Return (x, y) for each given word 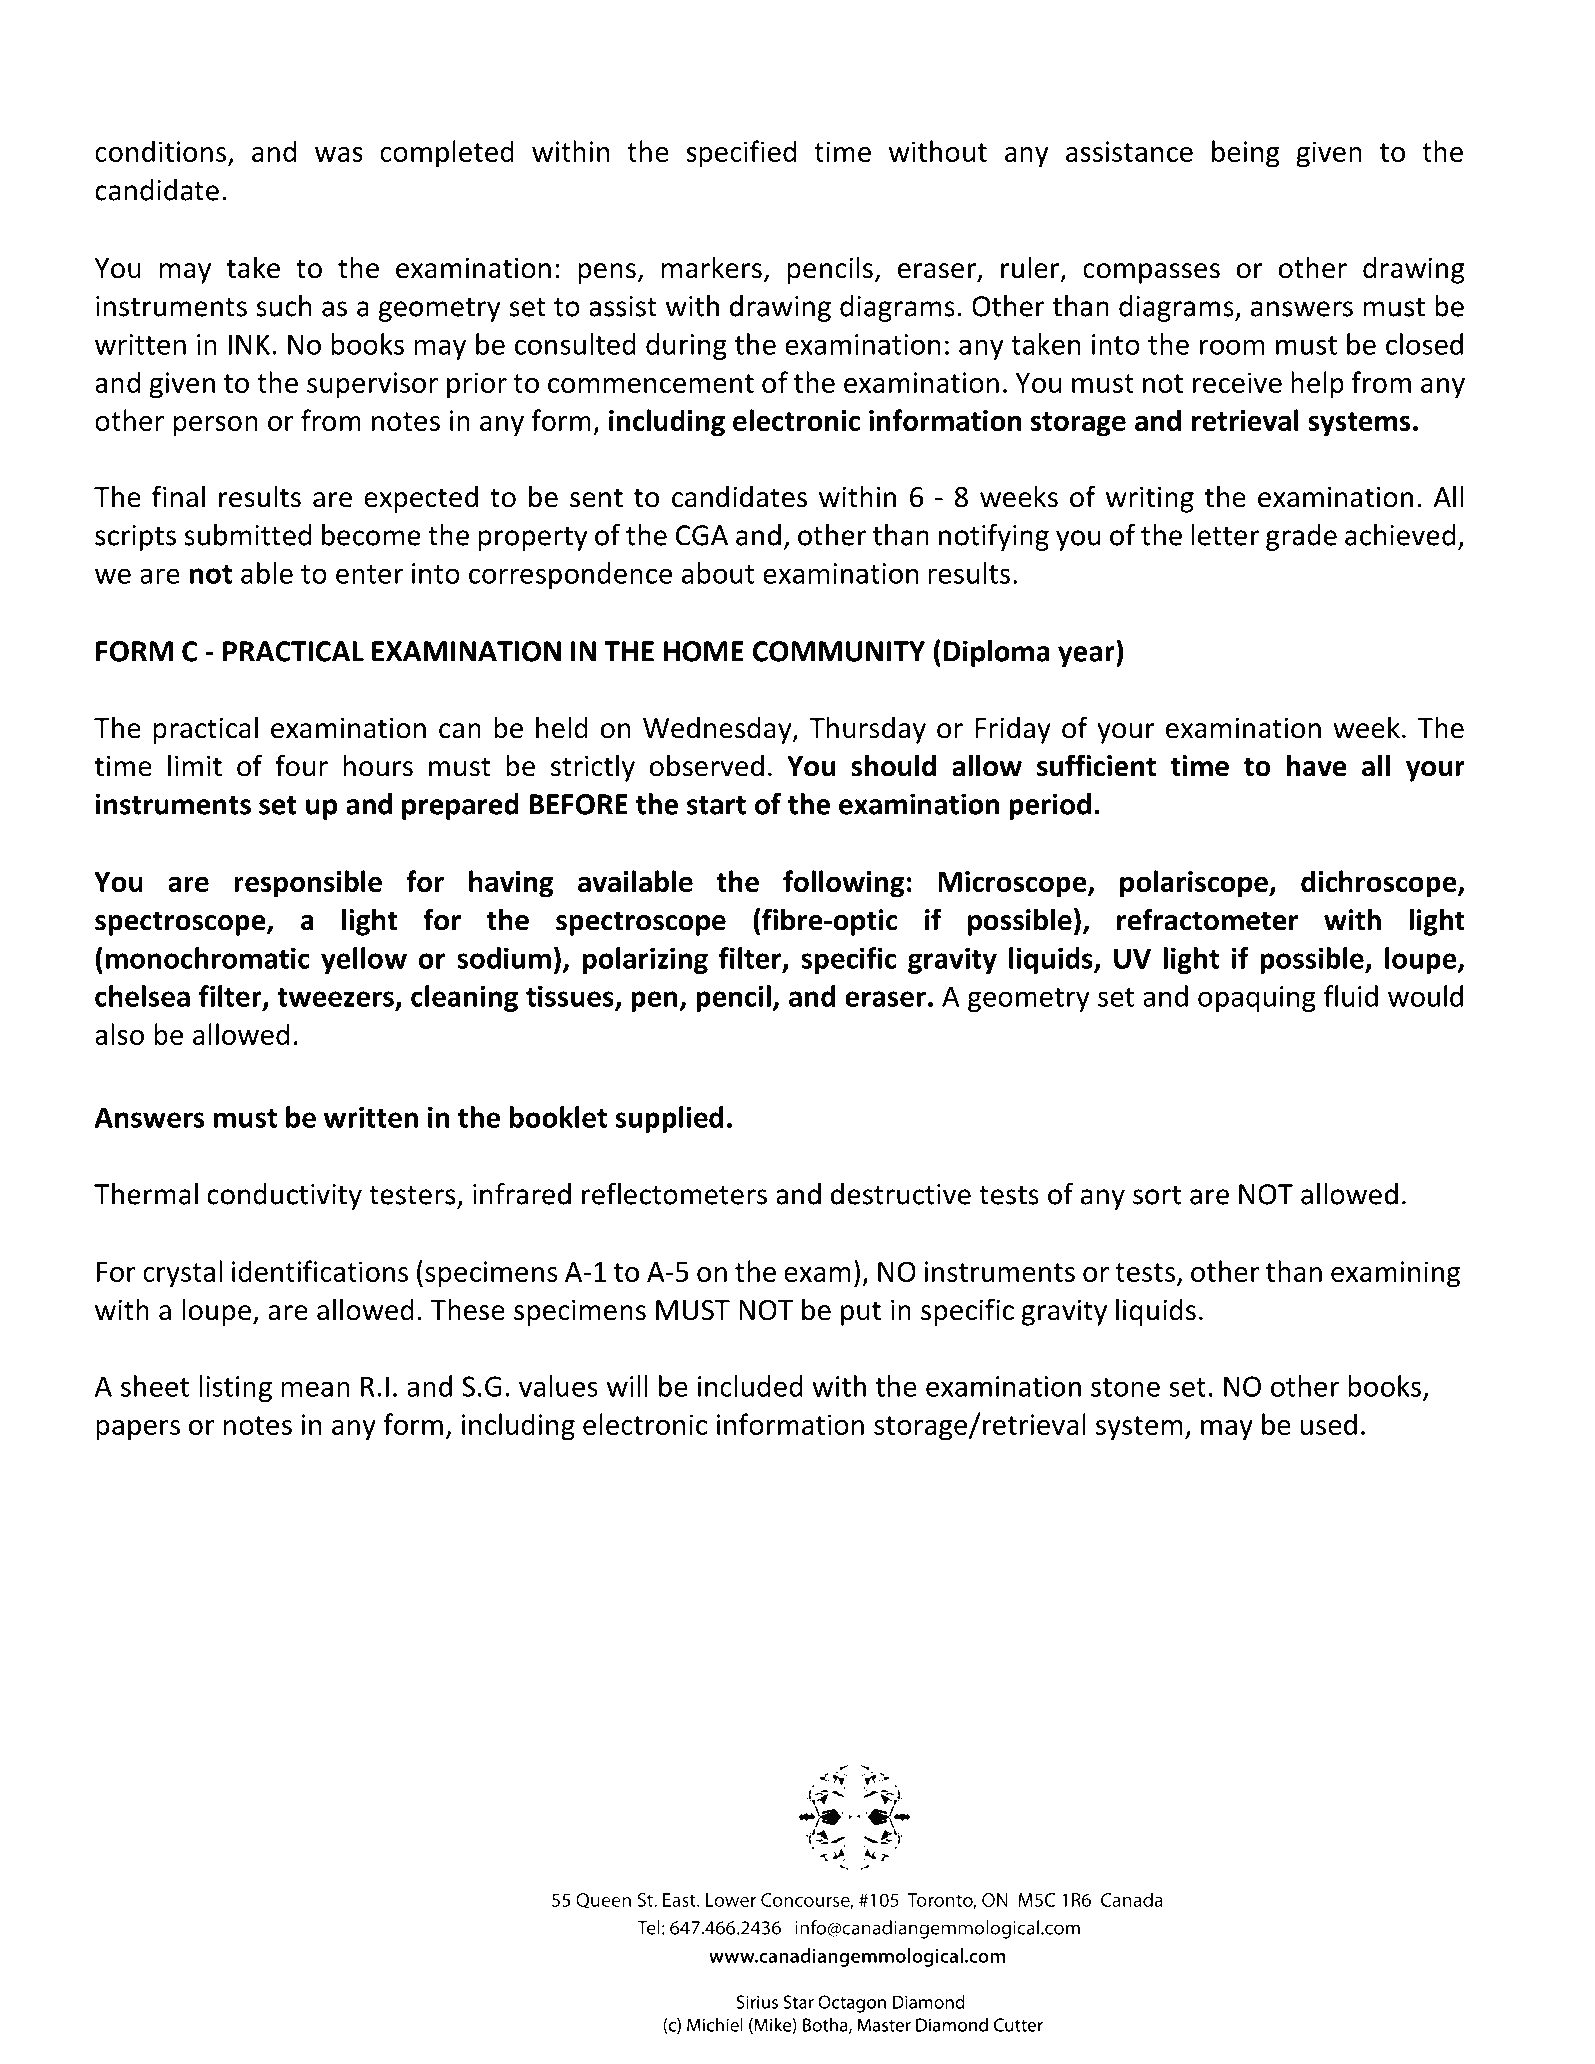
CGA (702, 535)
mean (316, 1389)
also (119, 1034)
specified (741, 154)
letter (1225, 535)
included (750, 1386)
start (716, 805)
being (1246, 154)
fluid (1351, 996)
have (1317, 765)
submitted (247, 535)
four (301, 765)
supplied (669, 1119)
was (339, 154)
